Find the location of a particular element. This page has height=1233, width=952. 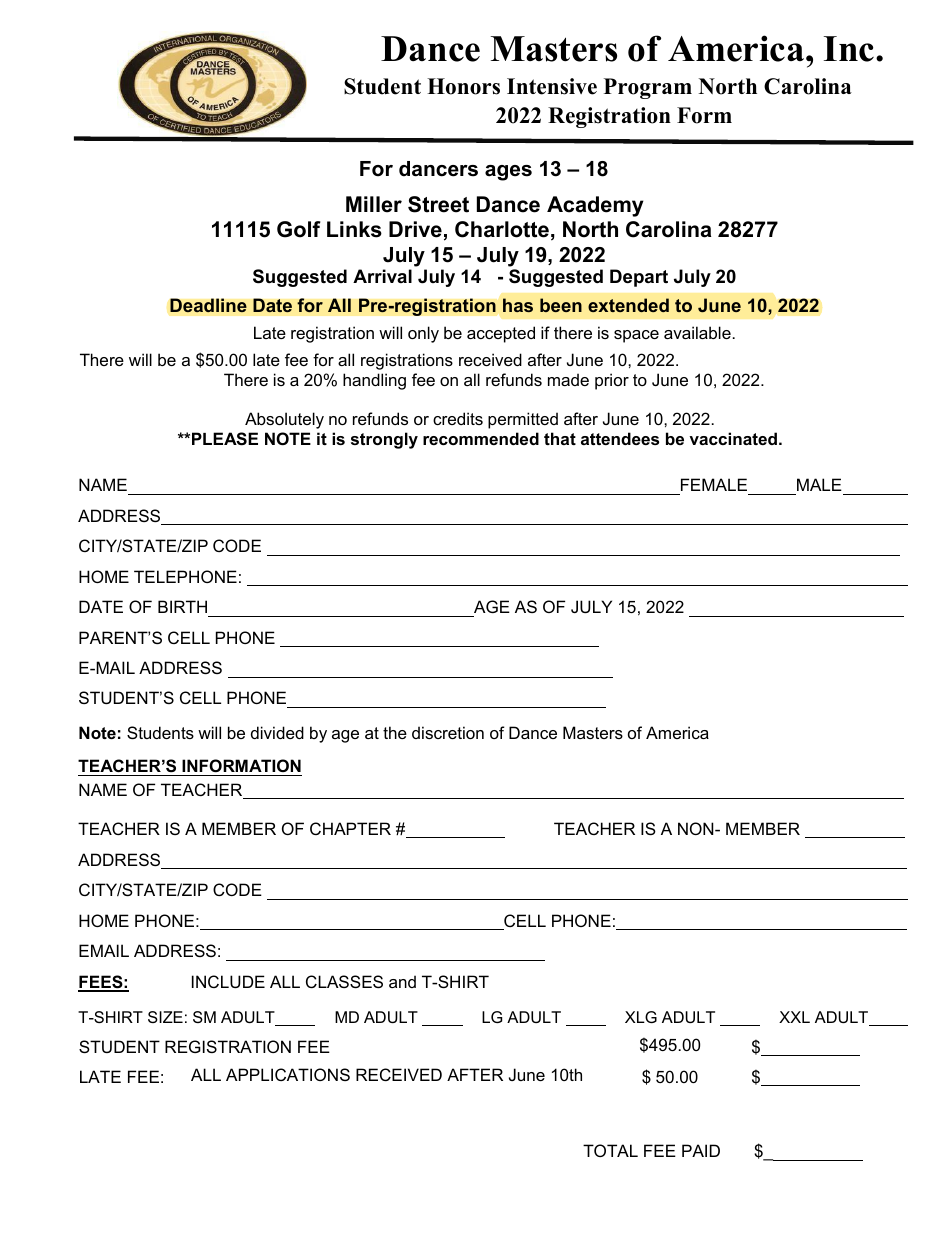

Program is located at coordinates (648, 88).
